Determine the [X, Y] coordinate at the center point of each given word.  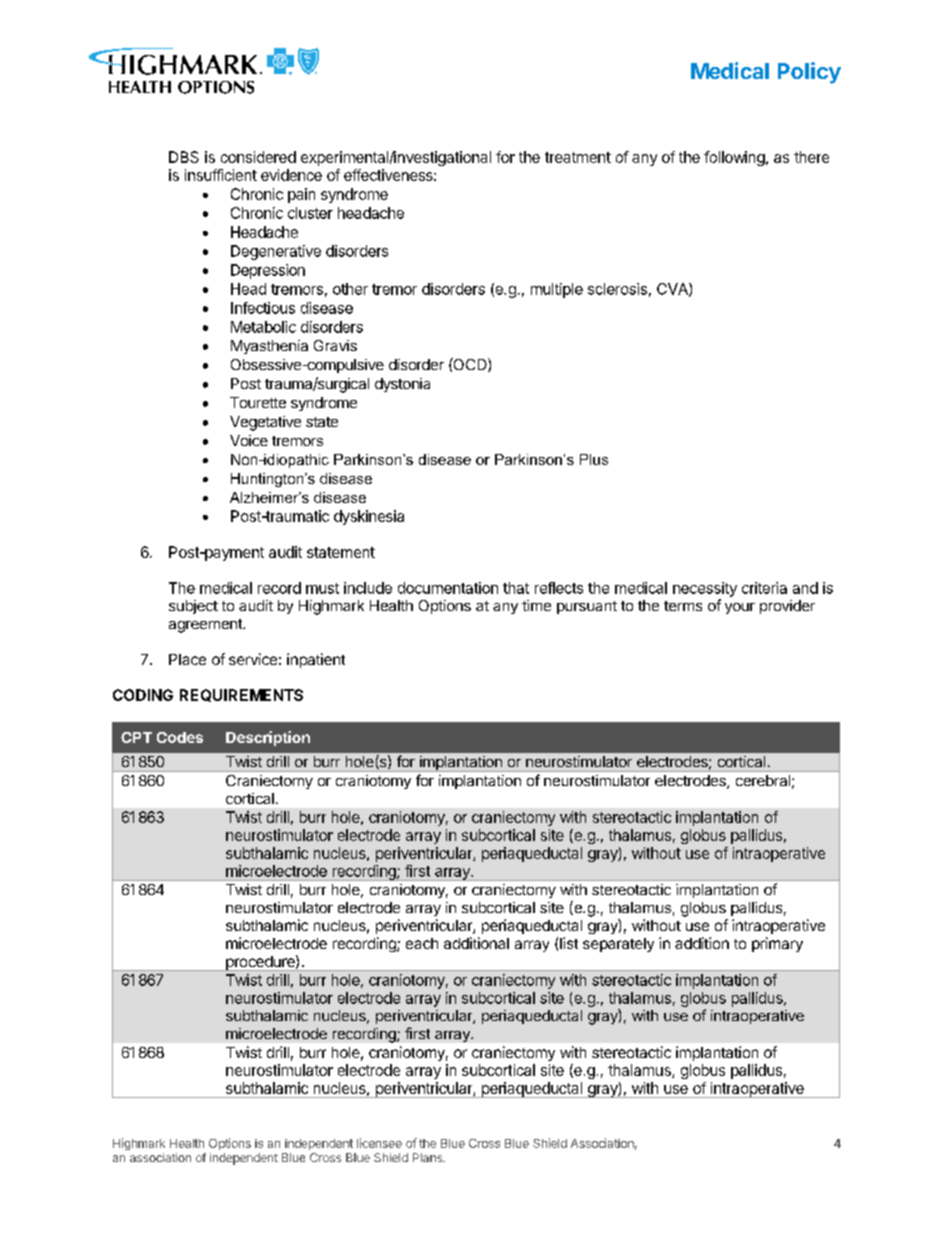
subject [193, 607]
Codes [180, 737]
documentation [448, 588]
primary [777, 944]
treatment [578, 157]
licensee [379, 1143]
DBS [184, 157]
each [422, 943]
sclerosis [617, 289]
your [740, 608]
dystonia [402, 385]
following [734, 158]
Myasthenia [269, 347]
